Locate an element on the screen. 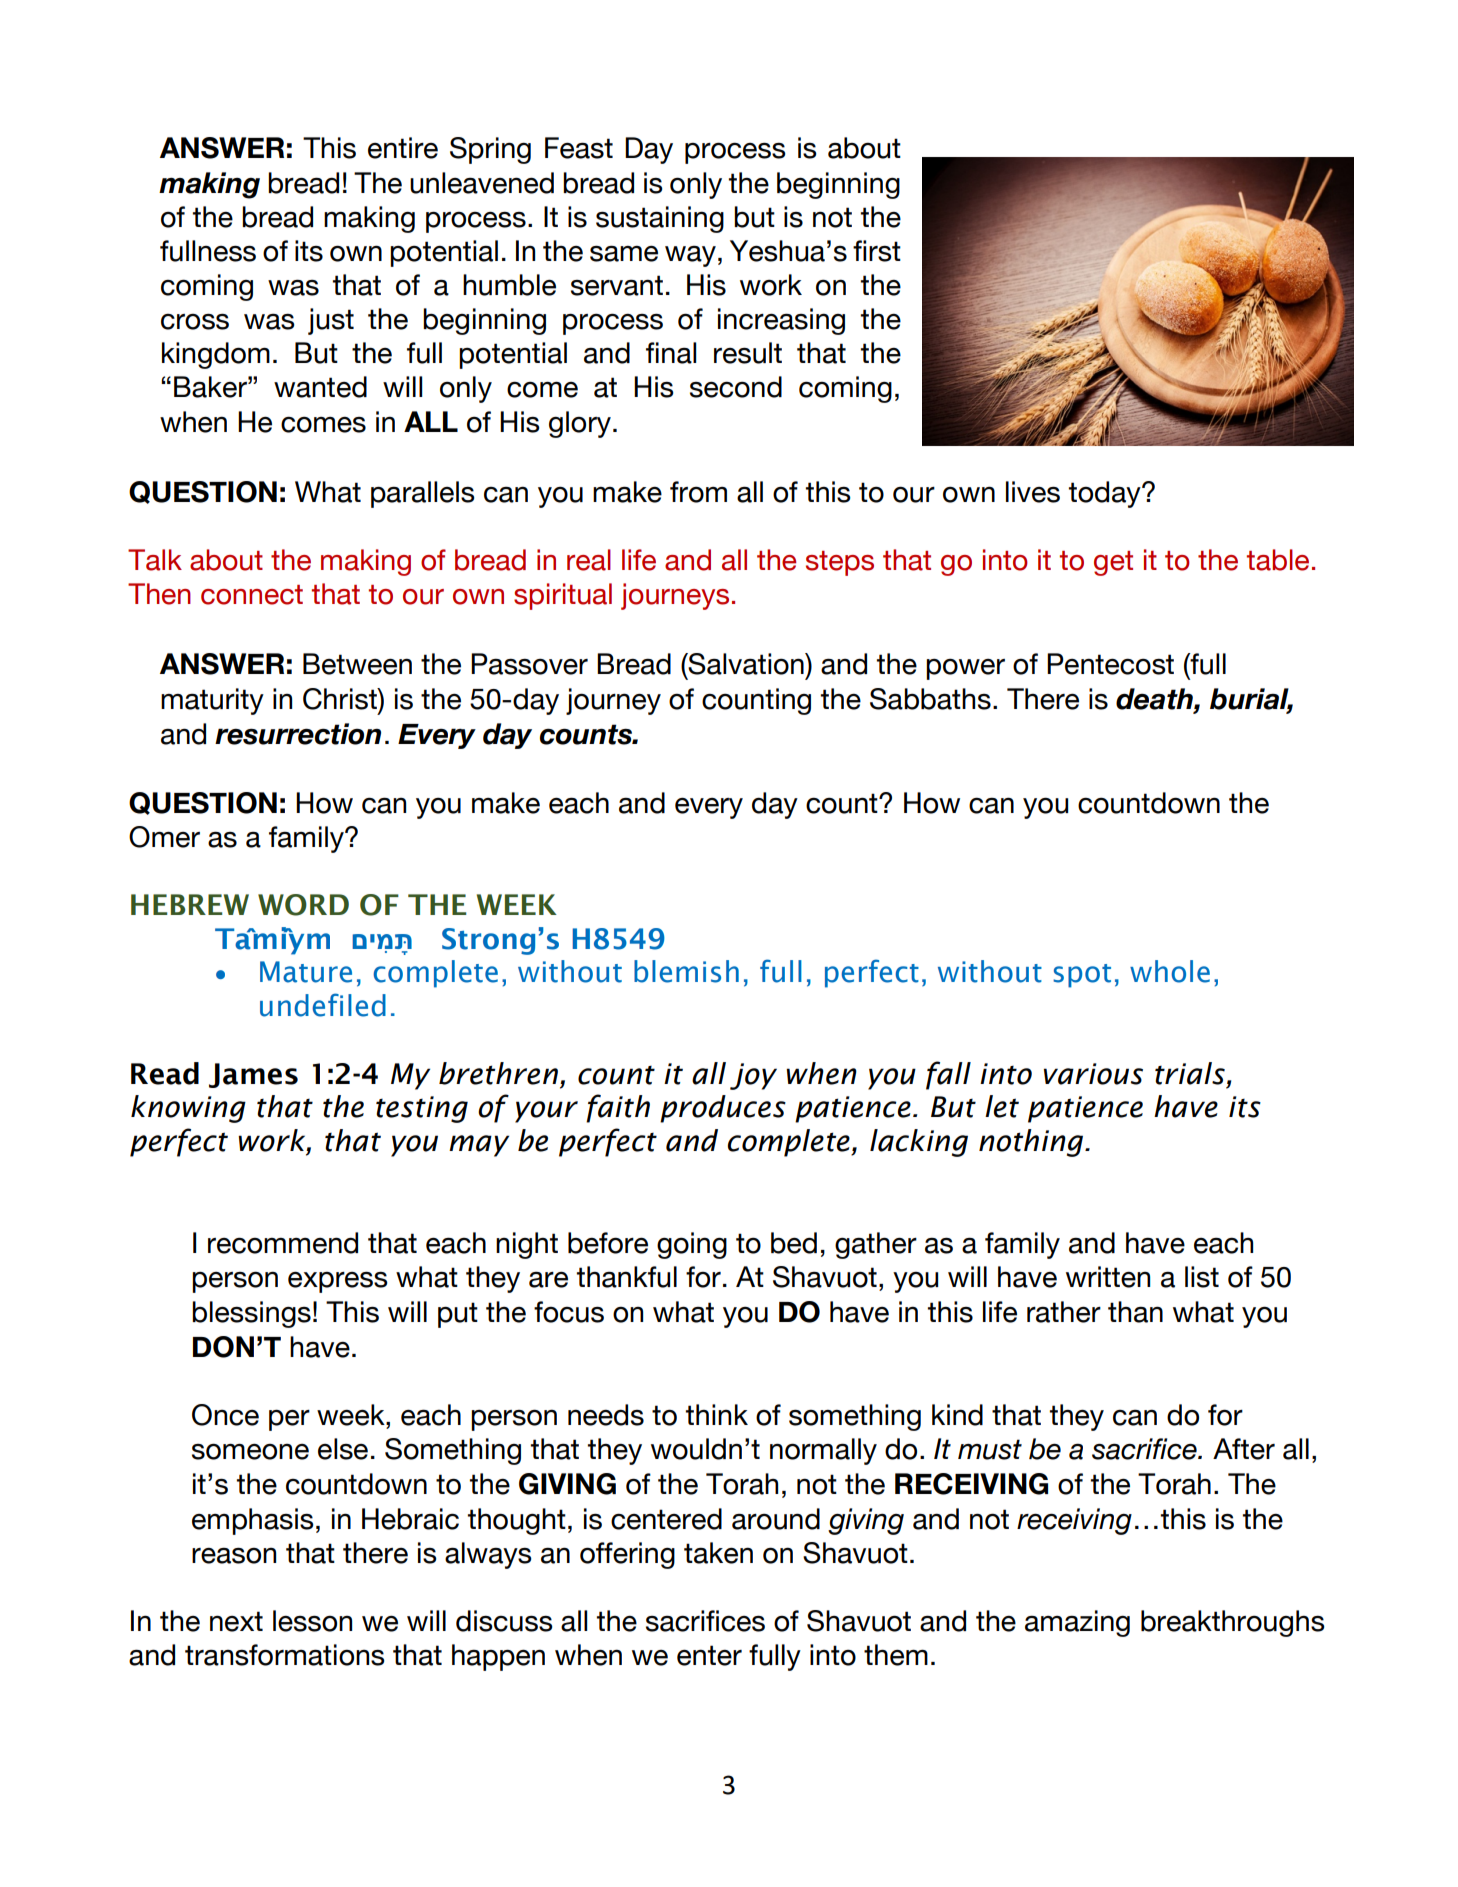 Image resolution: width=1458 pixels, height=1887 pixels. spiritual is located at coordinates (563, 596).
